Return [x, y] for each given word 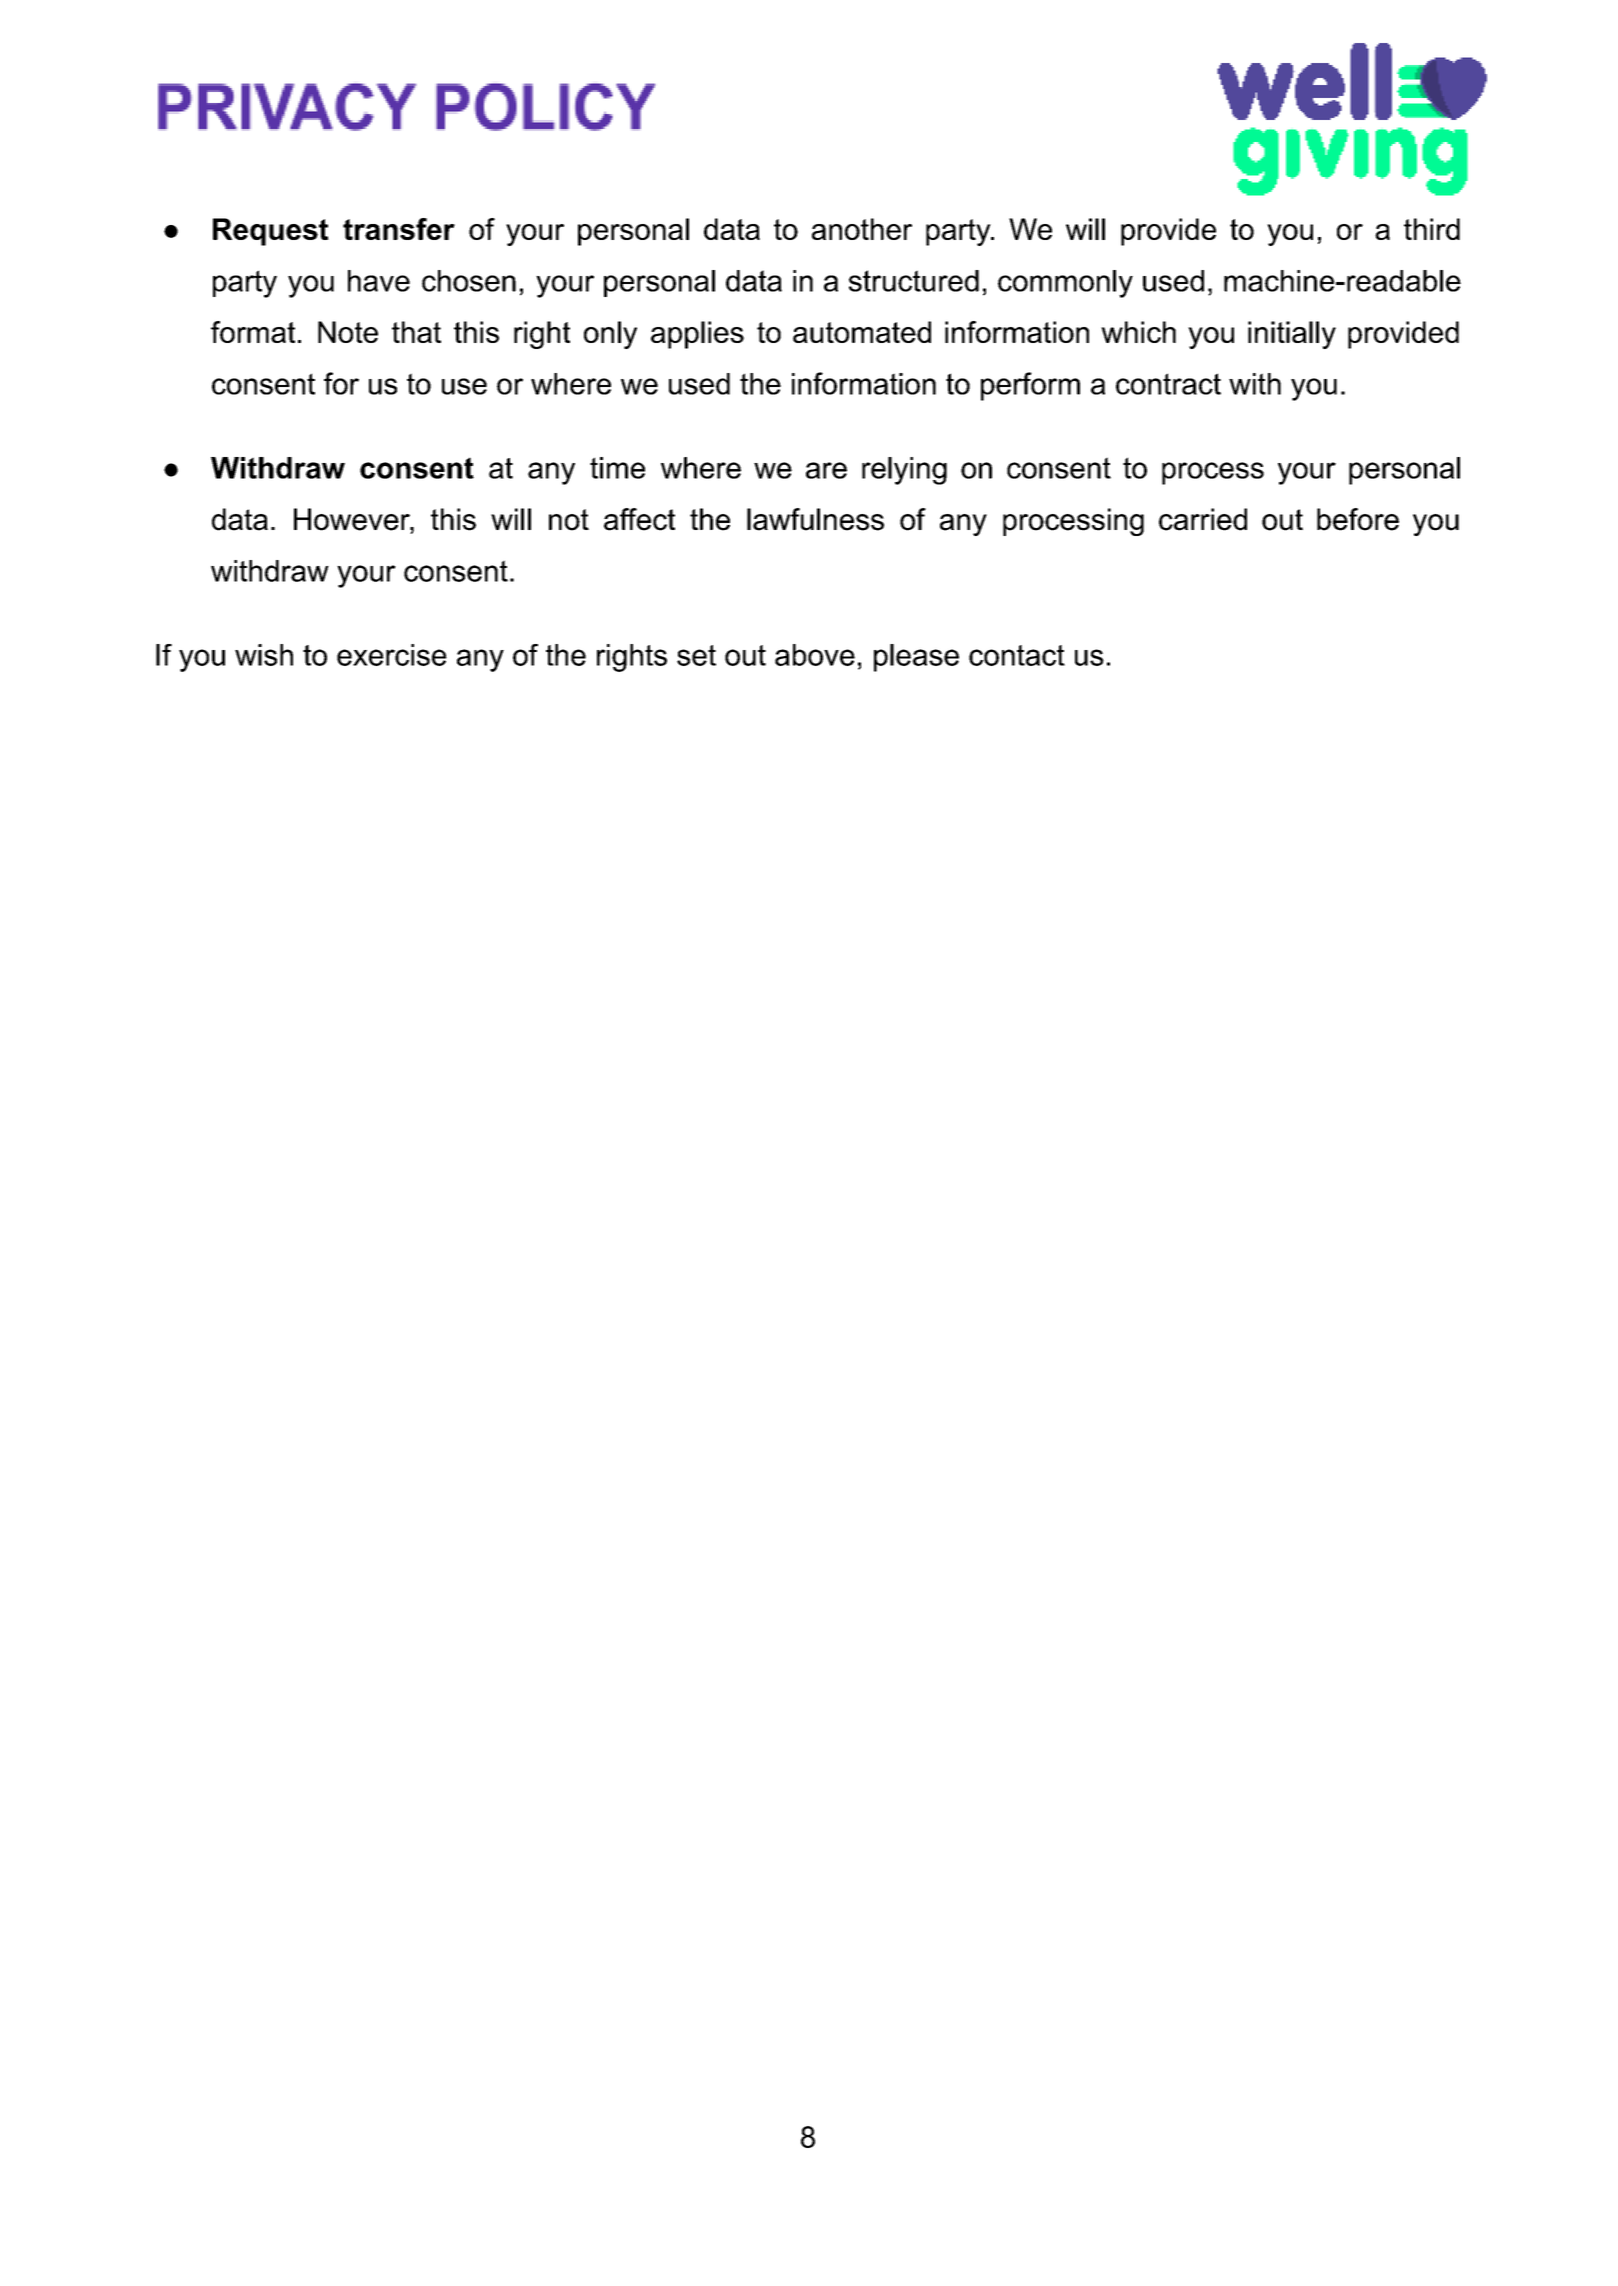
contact [1017, 655]
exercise [392, 655]
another [862, 229]
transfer [399, 229]
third [1432, 229]
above [815, 655]
